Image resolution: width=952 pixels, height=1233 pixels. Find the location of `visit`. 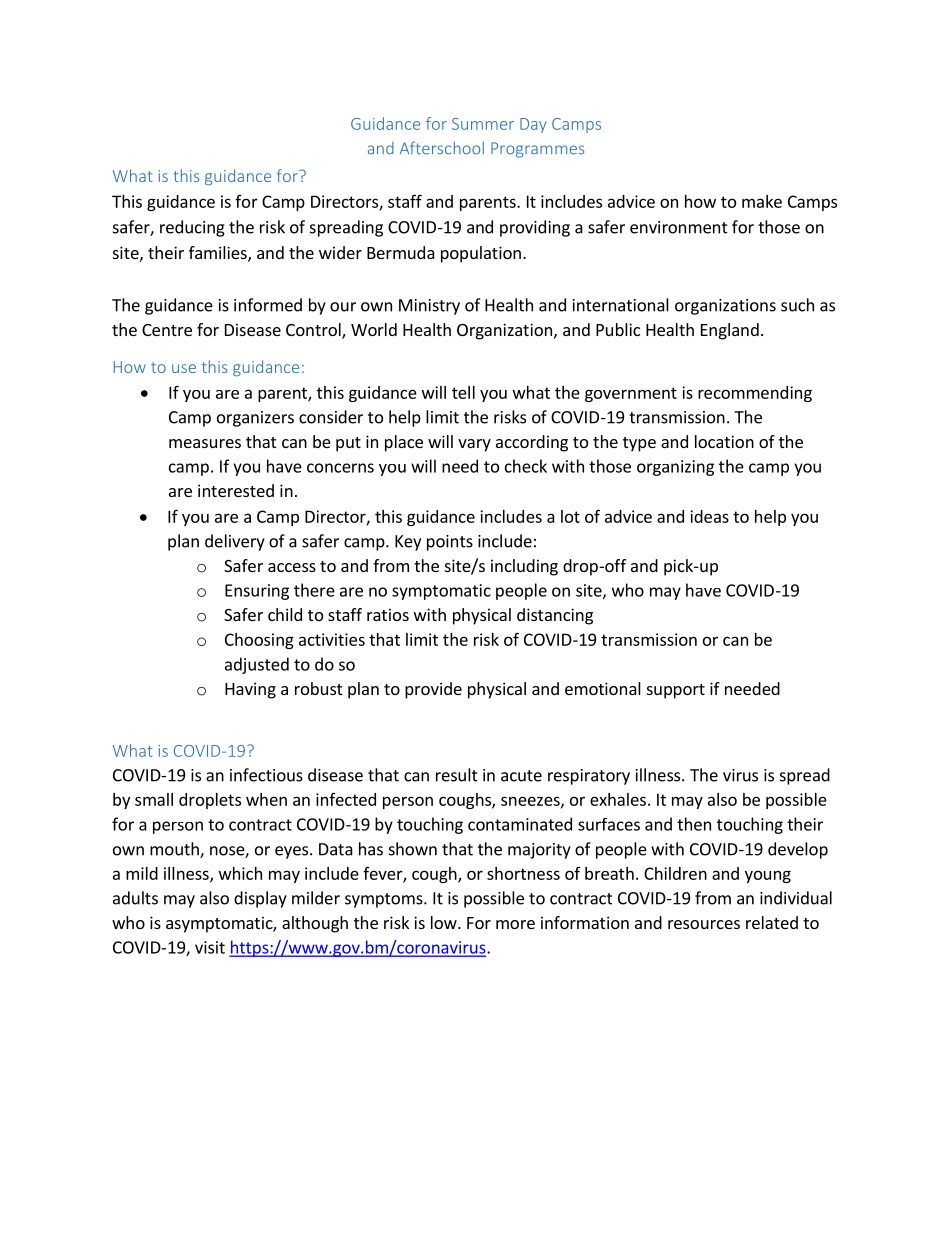

visit is located at coordinates (210, 947).
